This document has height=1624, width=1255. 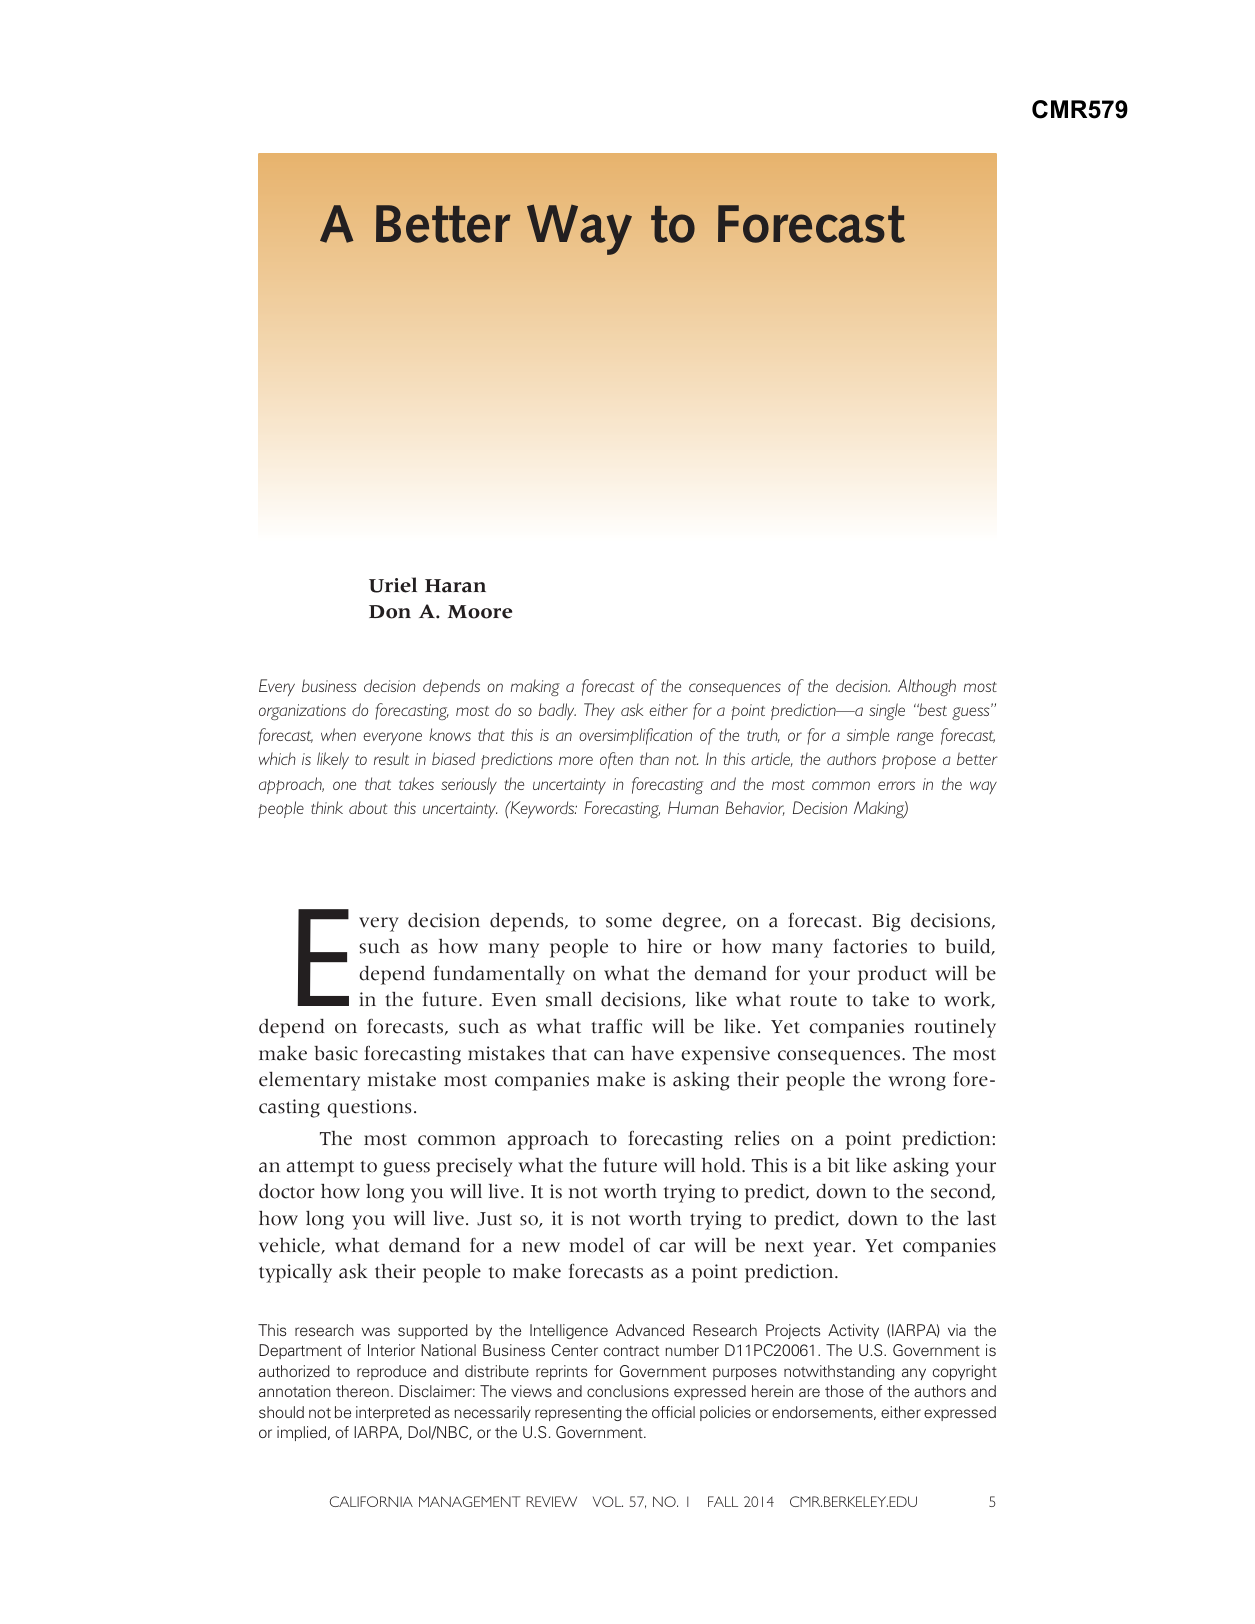 What do you see at coordinates (926, 687) in the document?
I see `Although` at bounding box center [926, 687].
